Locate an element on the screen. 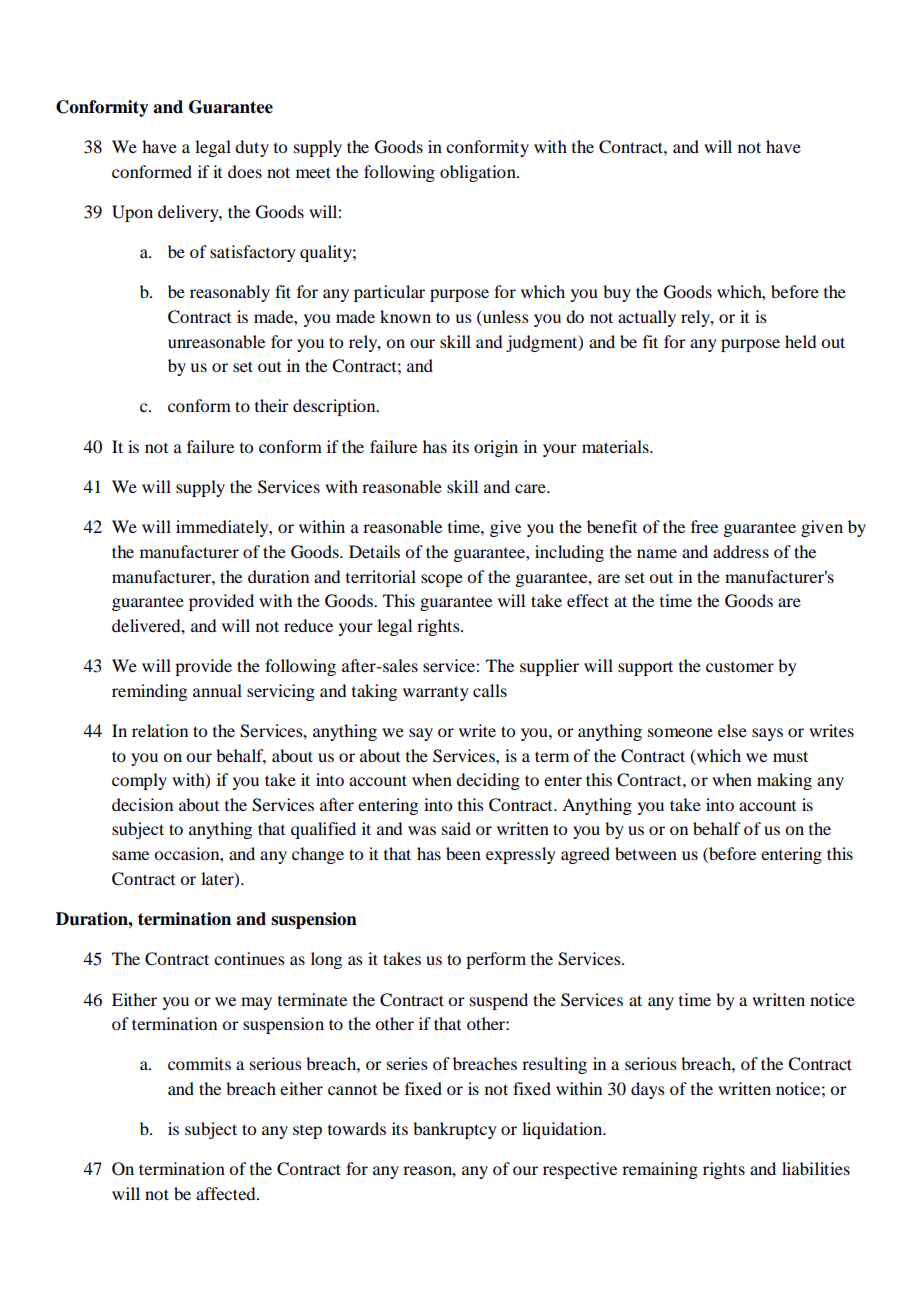 This screenshot has width=924, height=1308. bankruptcy is located at coordinates (455, 1130).
